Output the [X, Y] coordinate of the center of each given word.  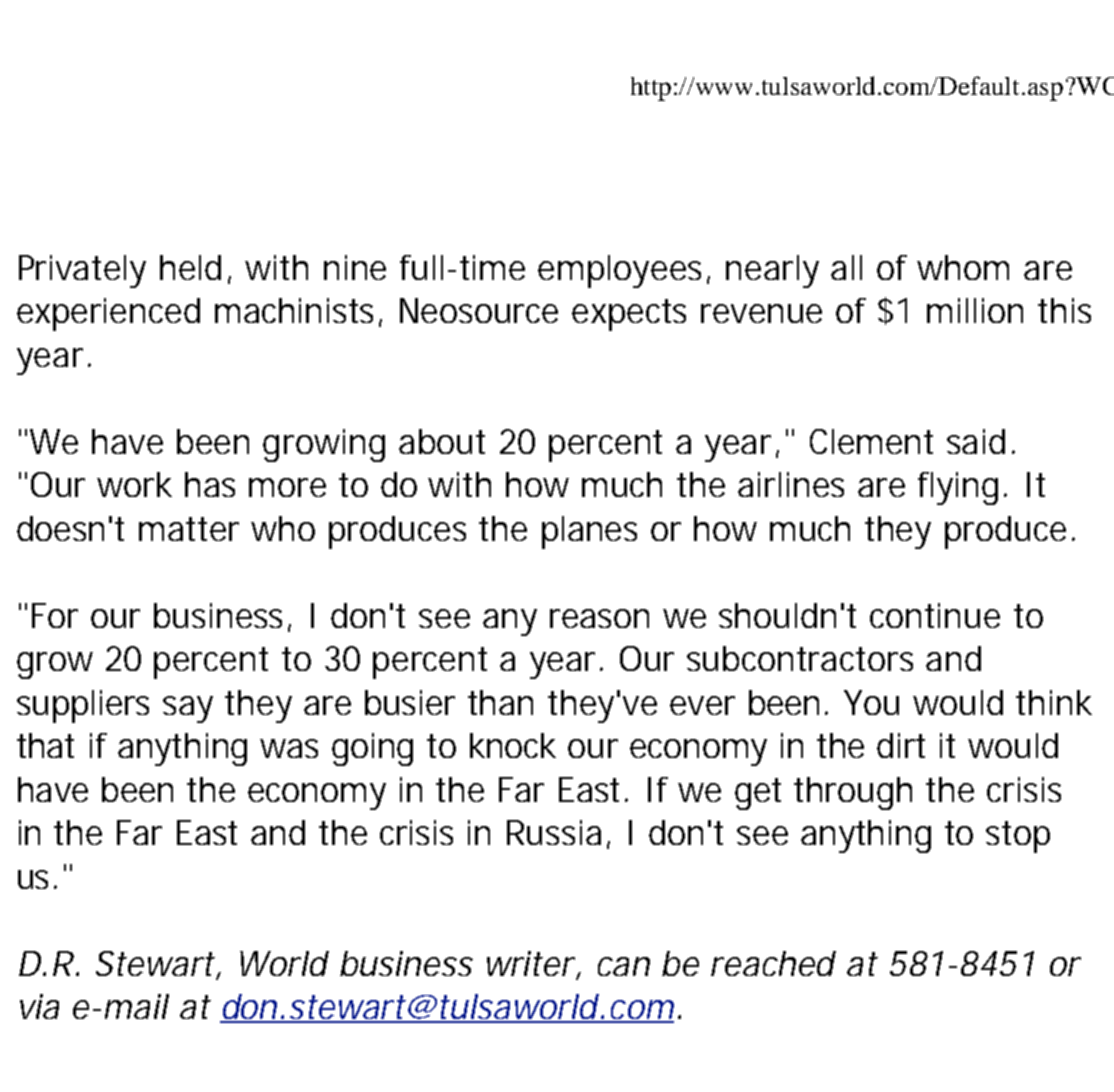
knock [513, 745]
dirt [901, 745]
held [190, 267]
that [45, 745]
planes [589, 532]
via [39, 1006]
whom [963, 267]
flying [958, 488]
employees [619, 271]
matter [189, 529]
